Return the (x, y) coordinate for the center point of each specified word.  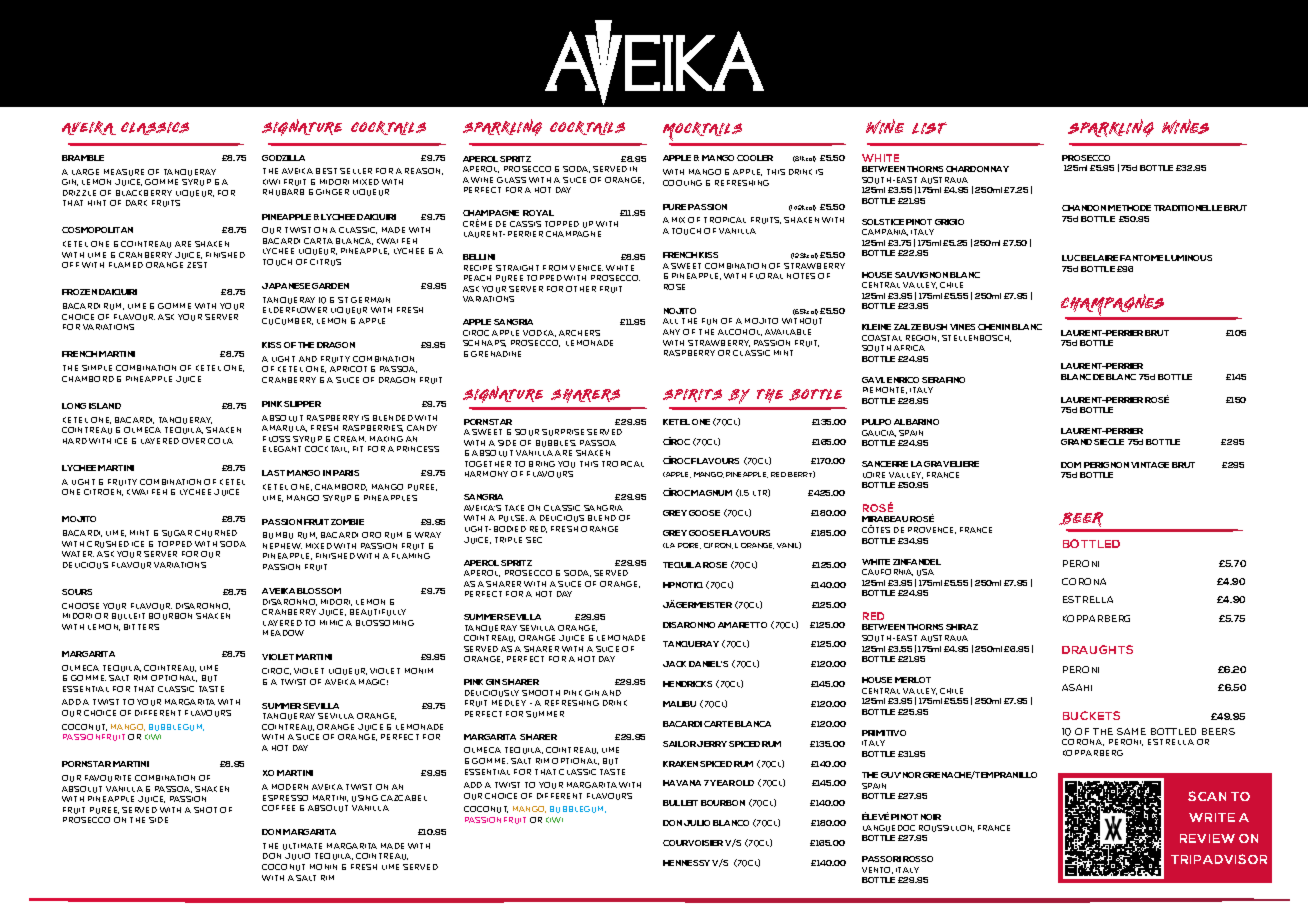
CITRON (718, 546)
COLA (220, 441)
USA (925, 572)
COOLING (682, 183)
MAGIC (373, 682)
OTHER (581, 289)
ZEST (197, 265)
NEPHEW (282, 546)
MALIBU (679, 704)
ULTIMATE (302, 846)
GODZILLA (283, 158)
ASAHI (1077, 687)
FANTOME (1141, 258)
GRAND (1076, 442)
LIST (929, 128)
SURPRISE (563, 432)
